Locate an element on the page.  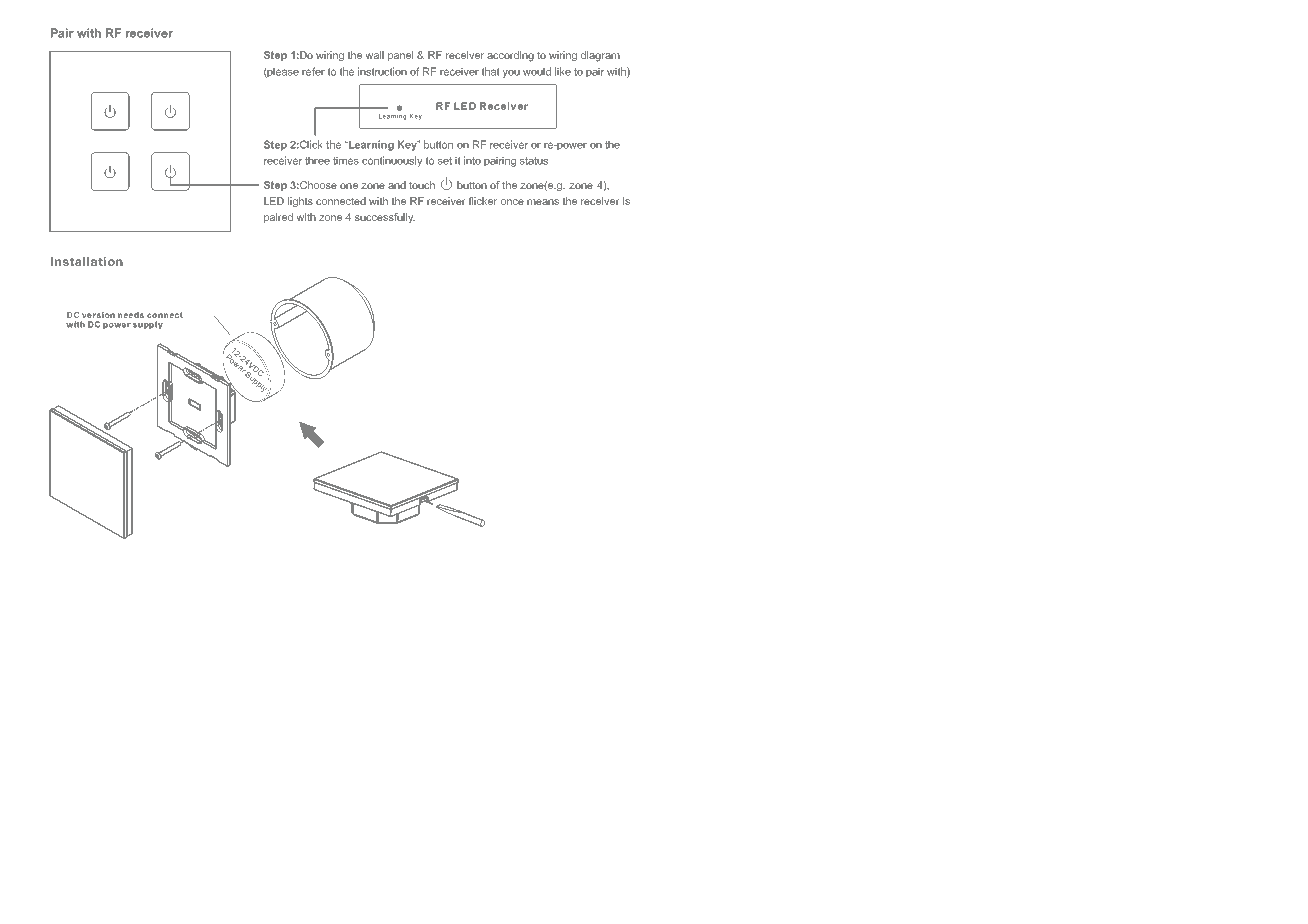
Installation is located at coordinates (87, 261).
